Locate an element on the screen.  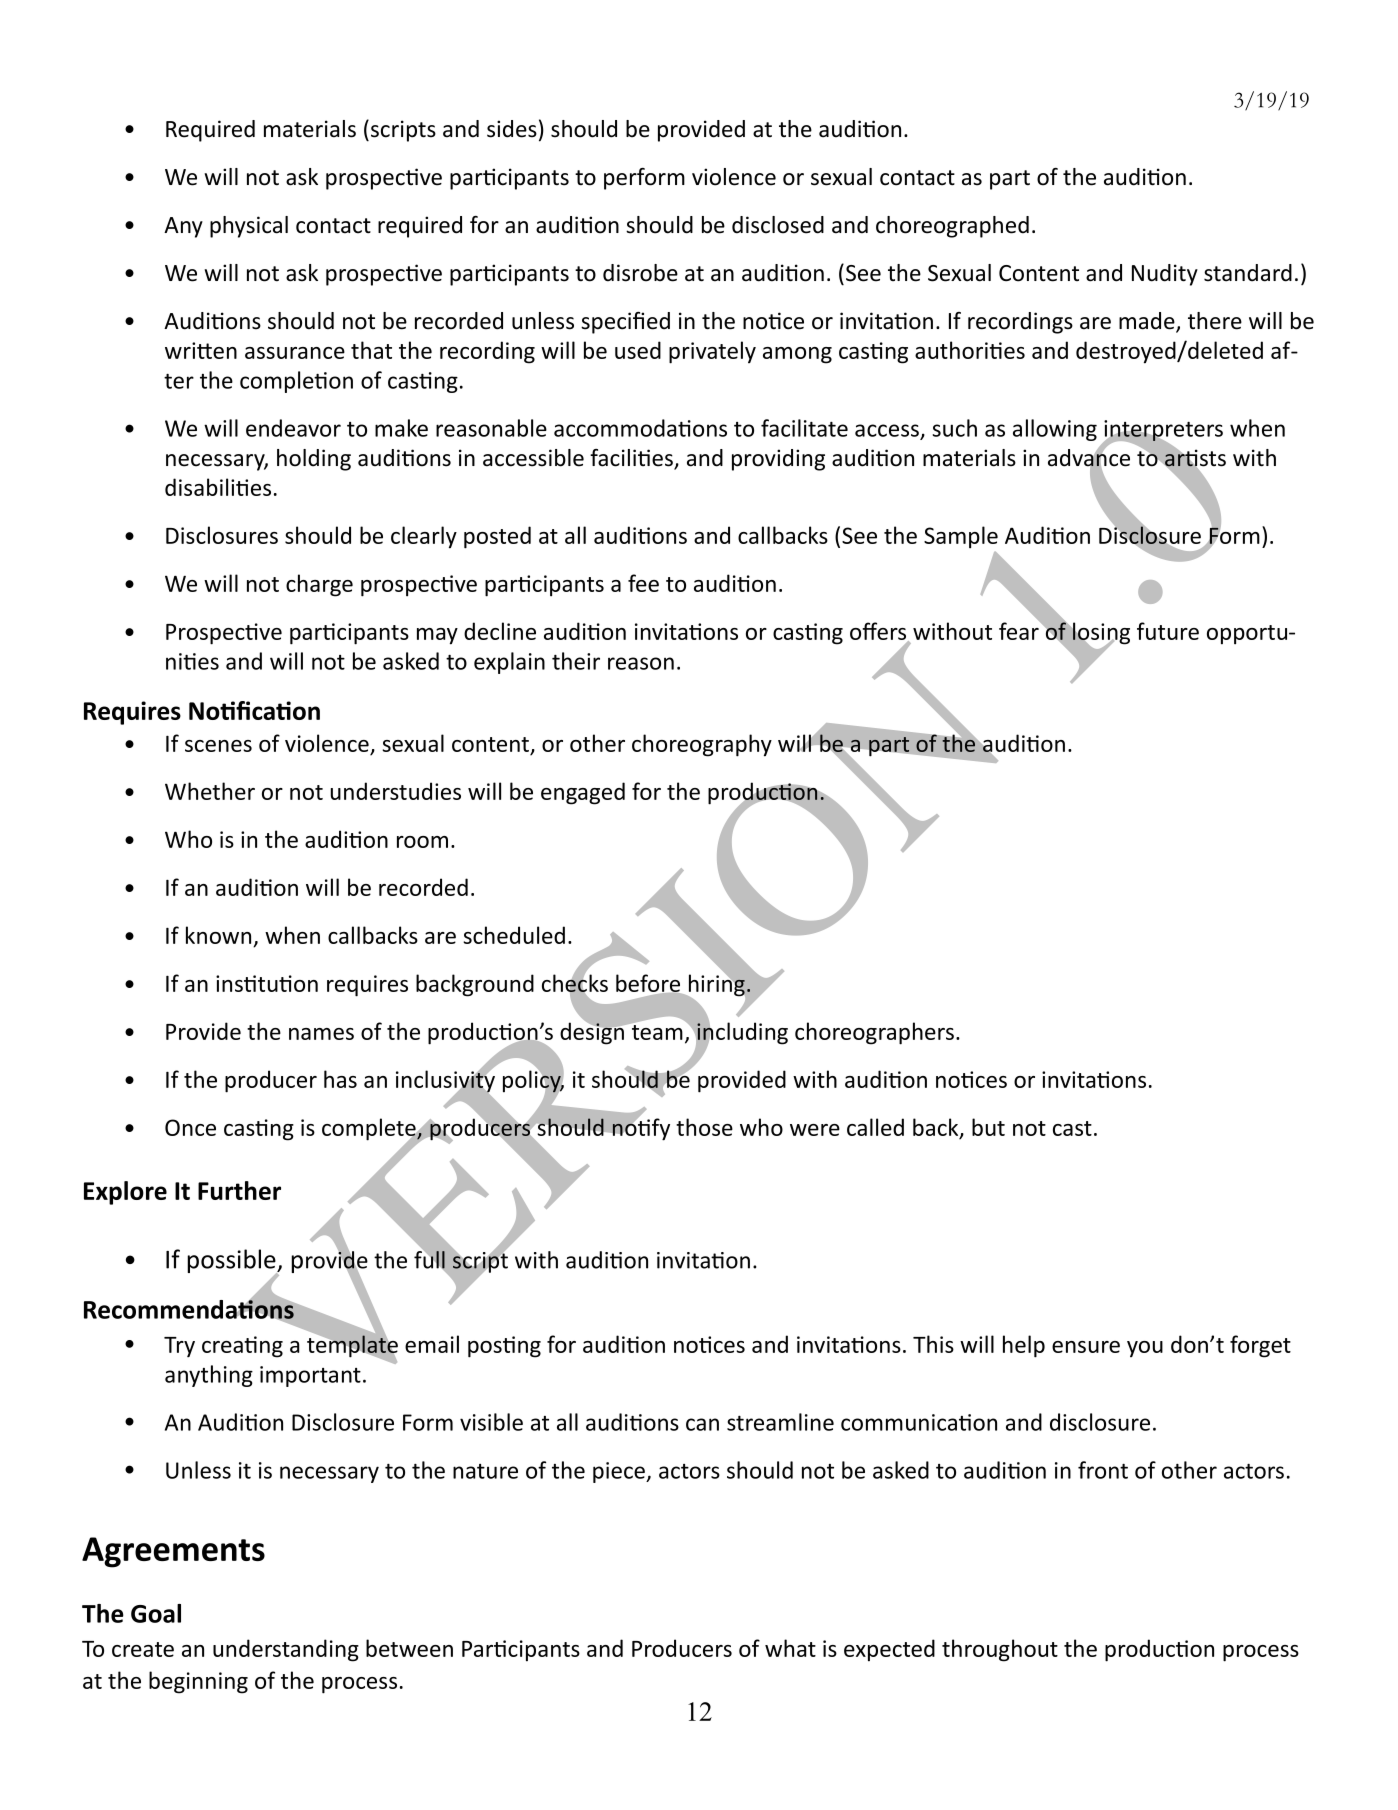
those is located at coordinates (704, 1127).
